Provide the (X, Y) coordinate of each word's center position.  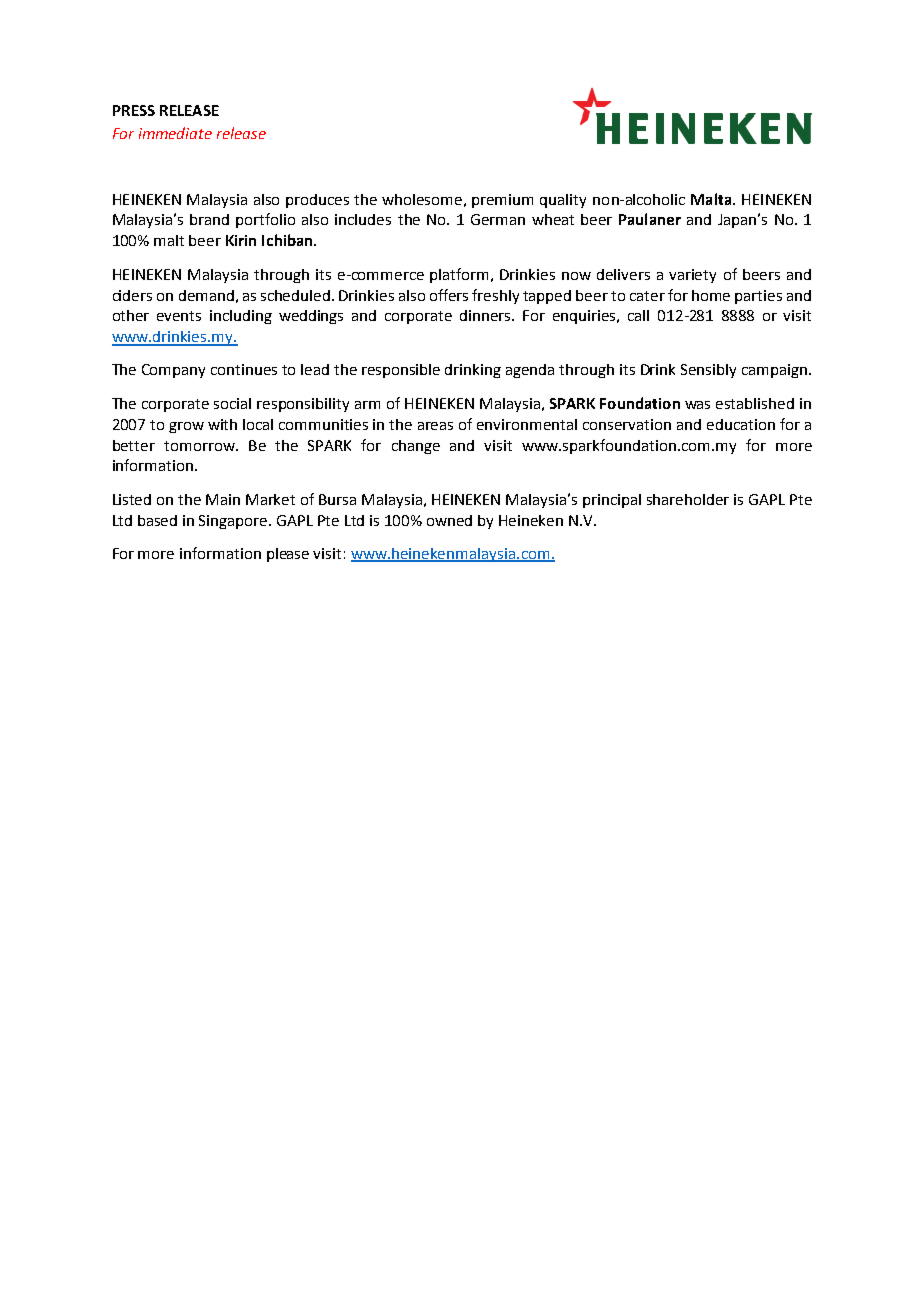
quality (563, 201)
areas (435, 426)
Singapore (235, 522)
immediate (175, 133)
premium (502, 201)
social (232, 403)
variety (692, 276)
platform (461, 275)
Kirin (241, 240)
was (697, 405)
